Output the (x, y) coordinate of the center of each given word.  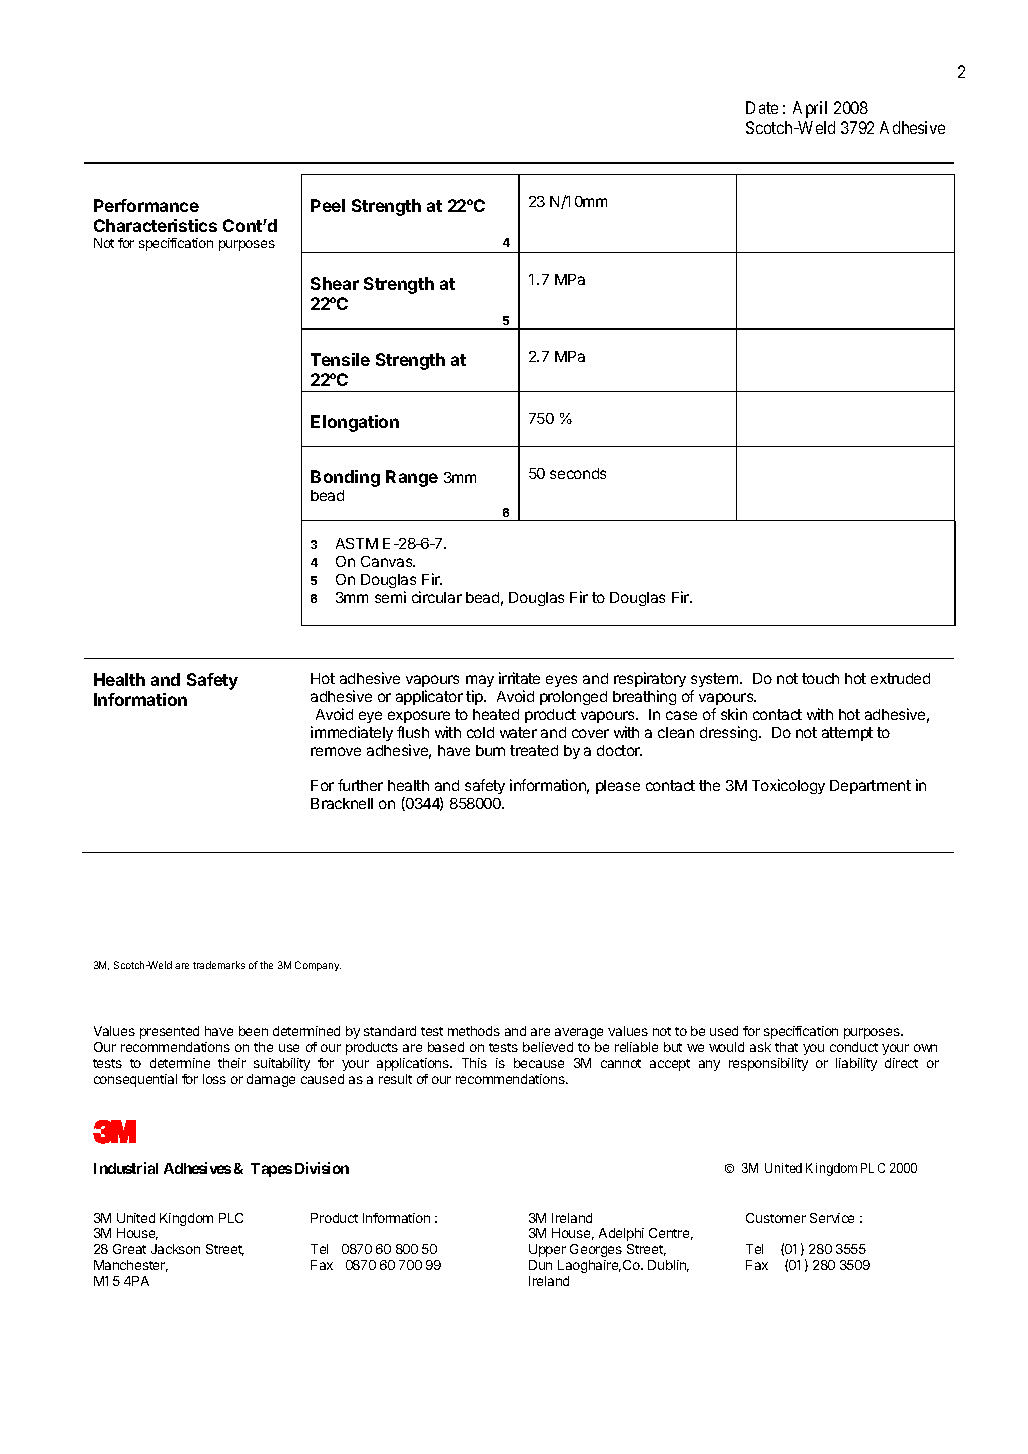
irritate (519, 678)
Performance (146, 205)
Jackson (175, 1249)
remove (336, 751)
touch (820, 678)
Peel (328, 205)
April (810, 109)
